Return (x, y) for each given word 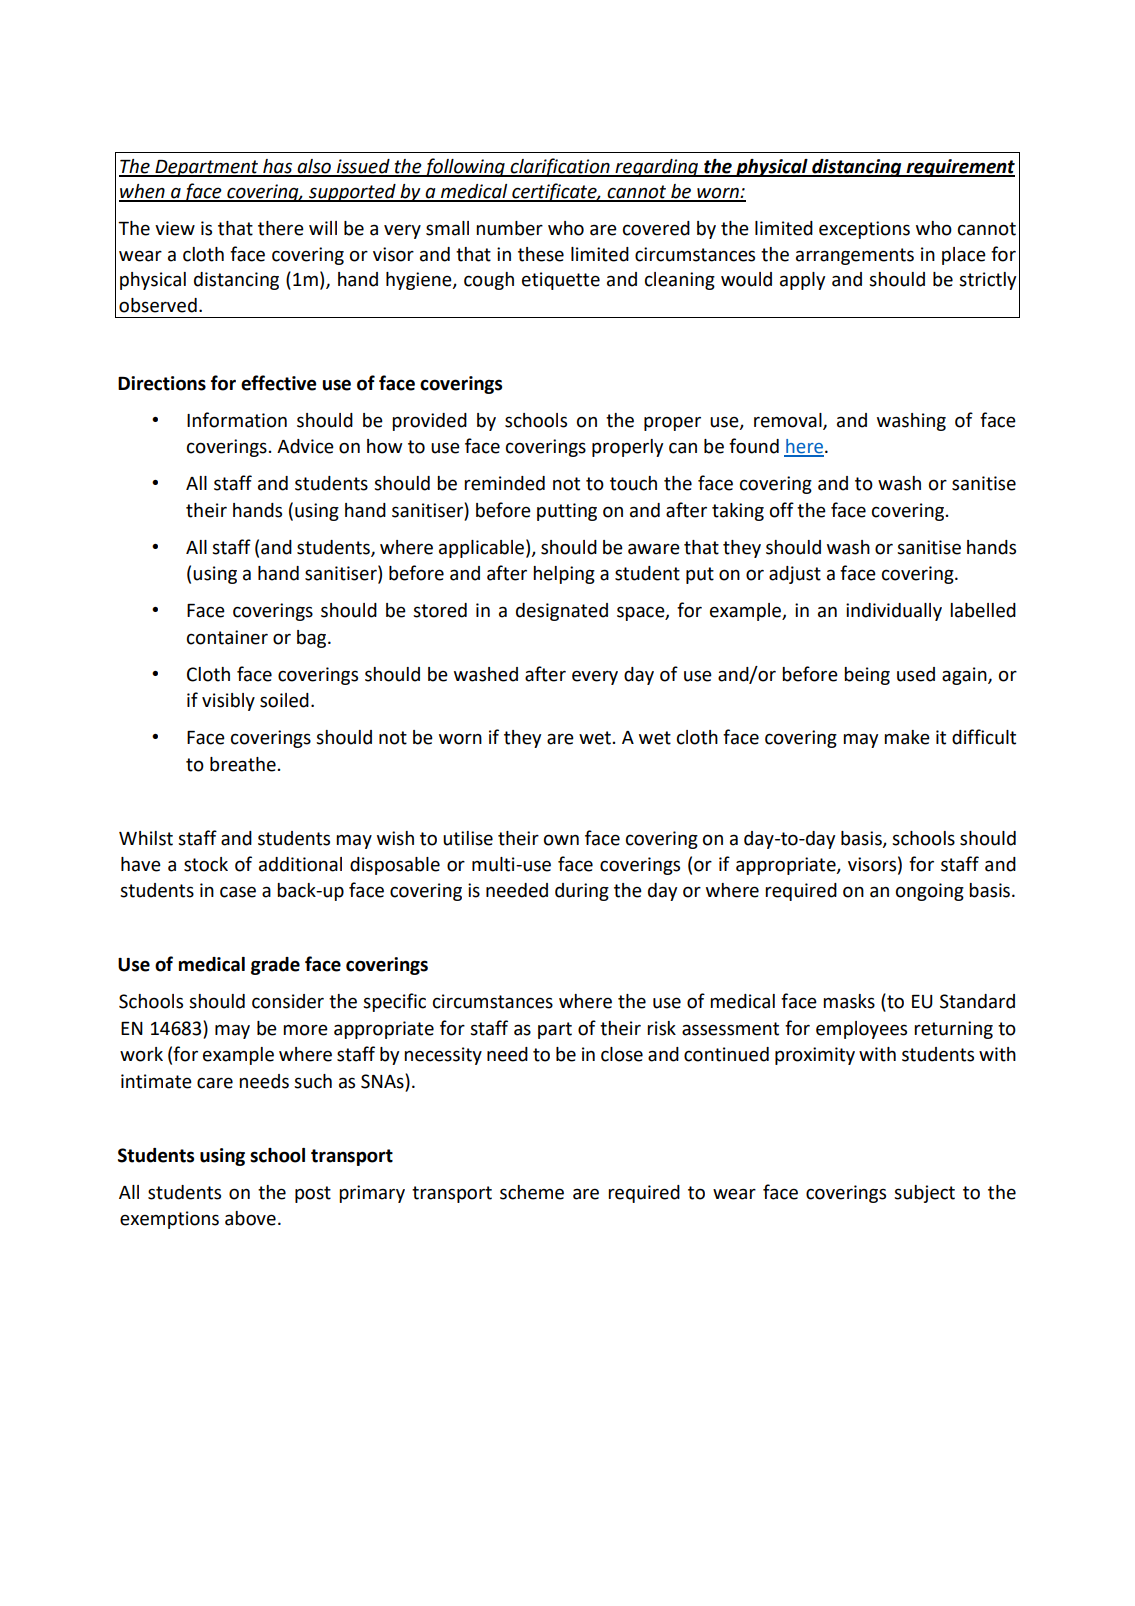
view (175, 228)
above (250, 1218)
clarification (560, 167)
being (867, 676)
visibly (228, 702)
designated (562, 612)
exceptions (864, 230)
